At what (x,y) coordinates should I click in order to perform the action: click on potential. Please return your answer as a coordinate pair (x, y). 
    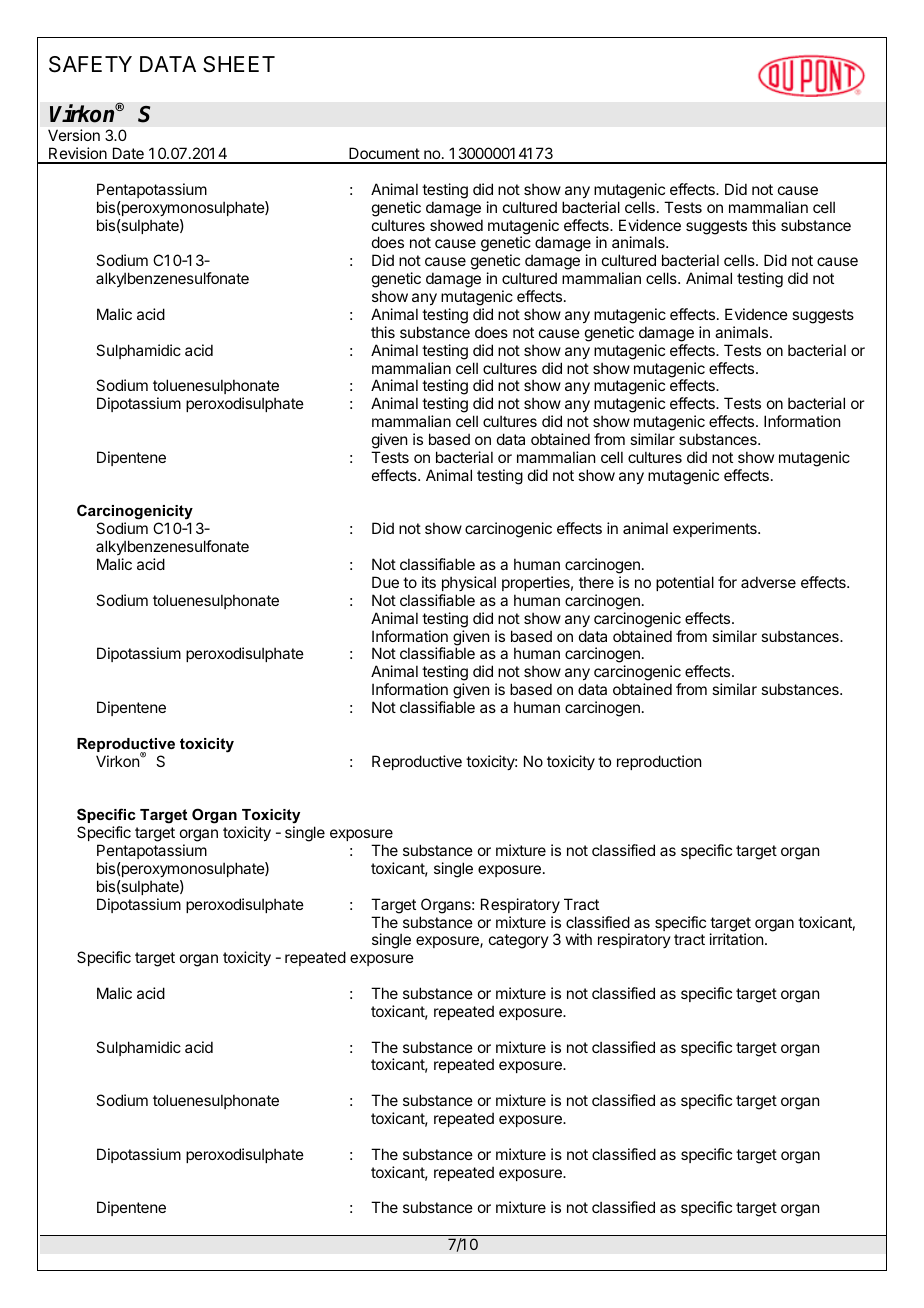
    Looking at the image, I should click on (685, 583).
